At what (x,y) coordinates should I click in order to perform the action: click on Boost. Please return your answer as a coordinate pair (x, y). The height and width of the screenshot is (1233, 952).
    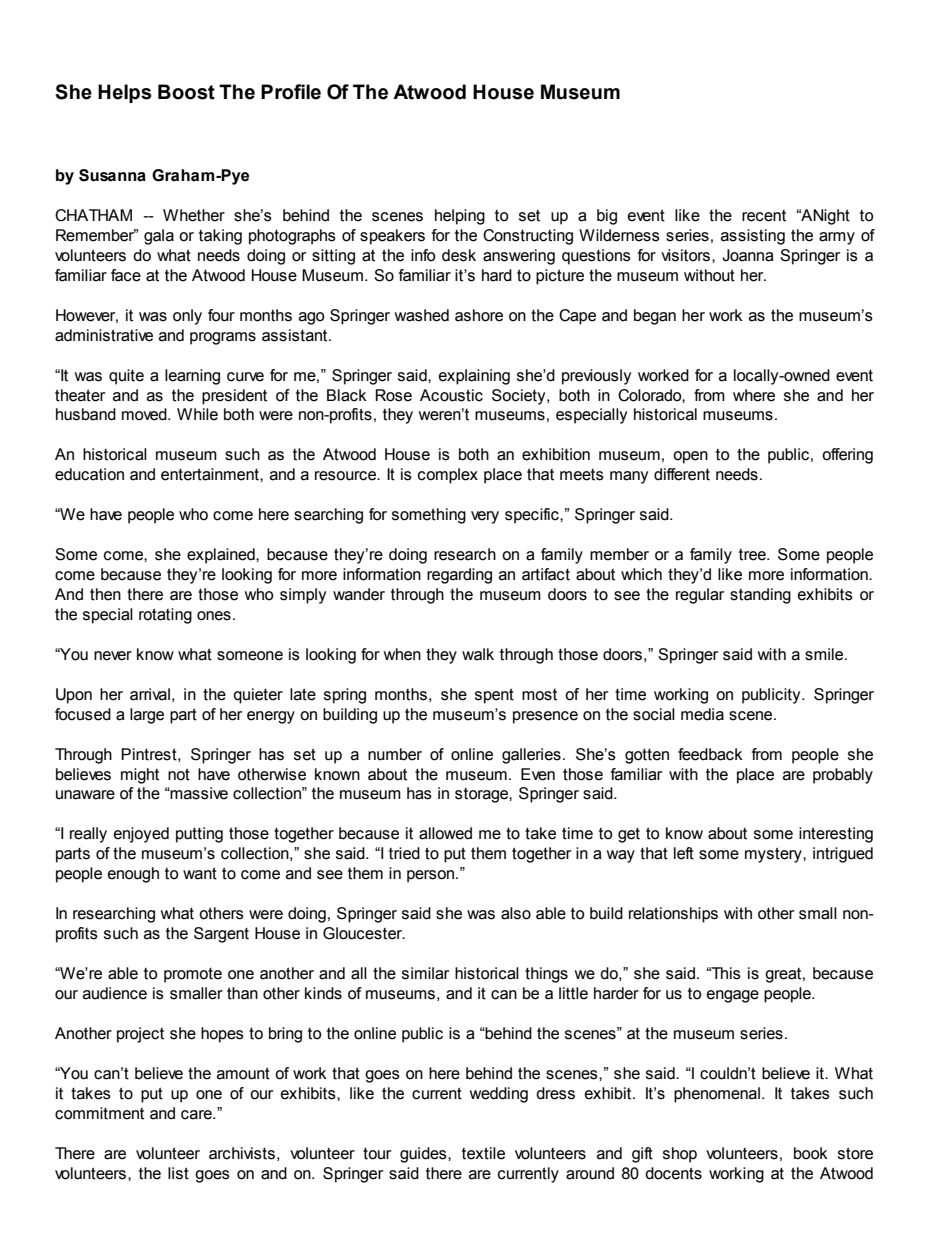
    Looking at the image, I should click on (186, 92).
